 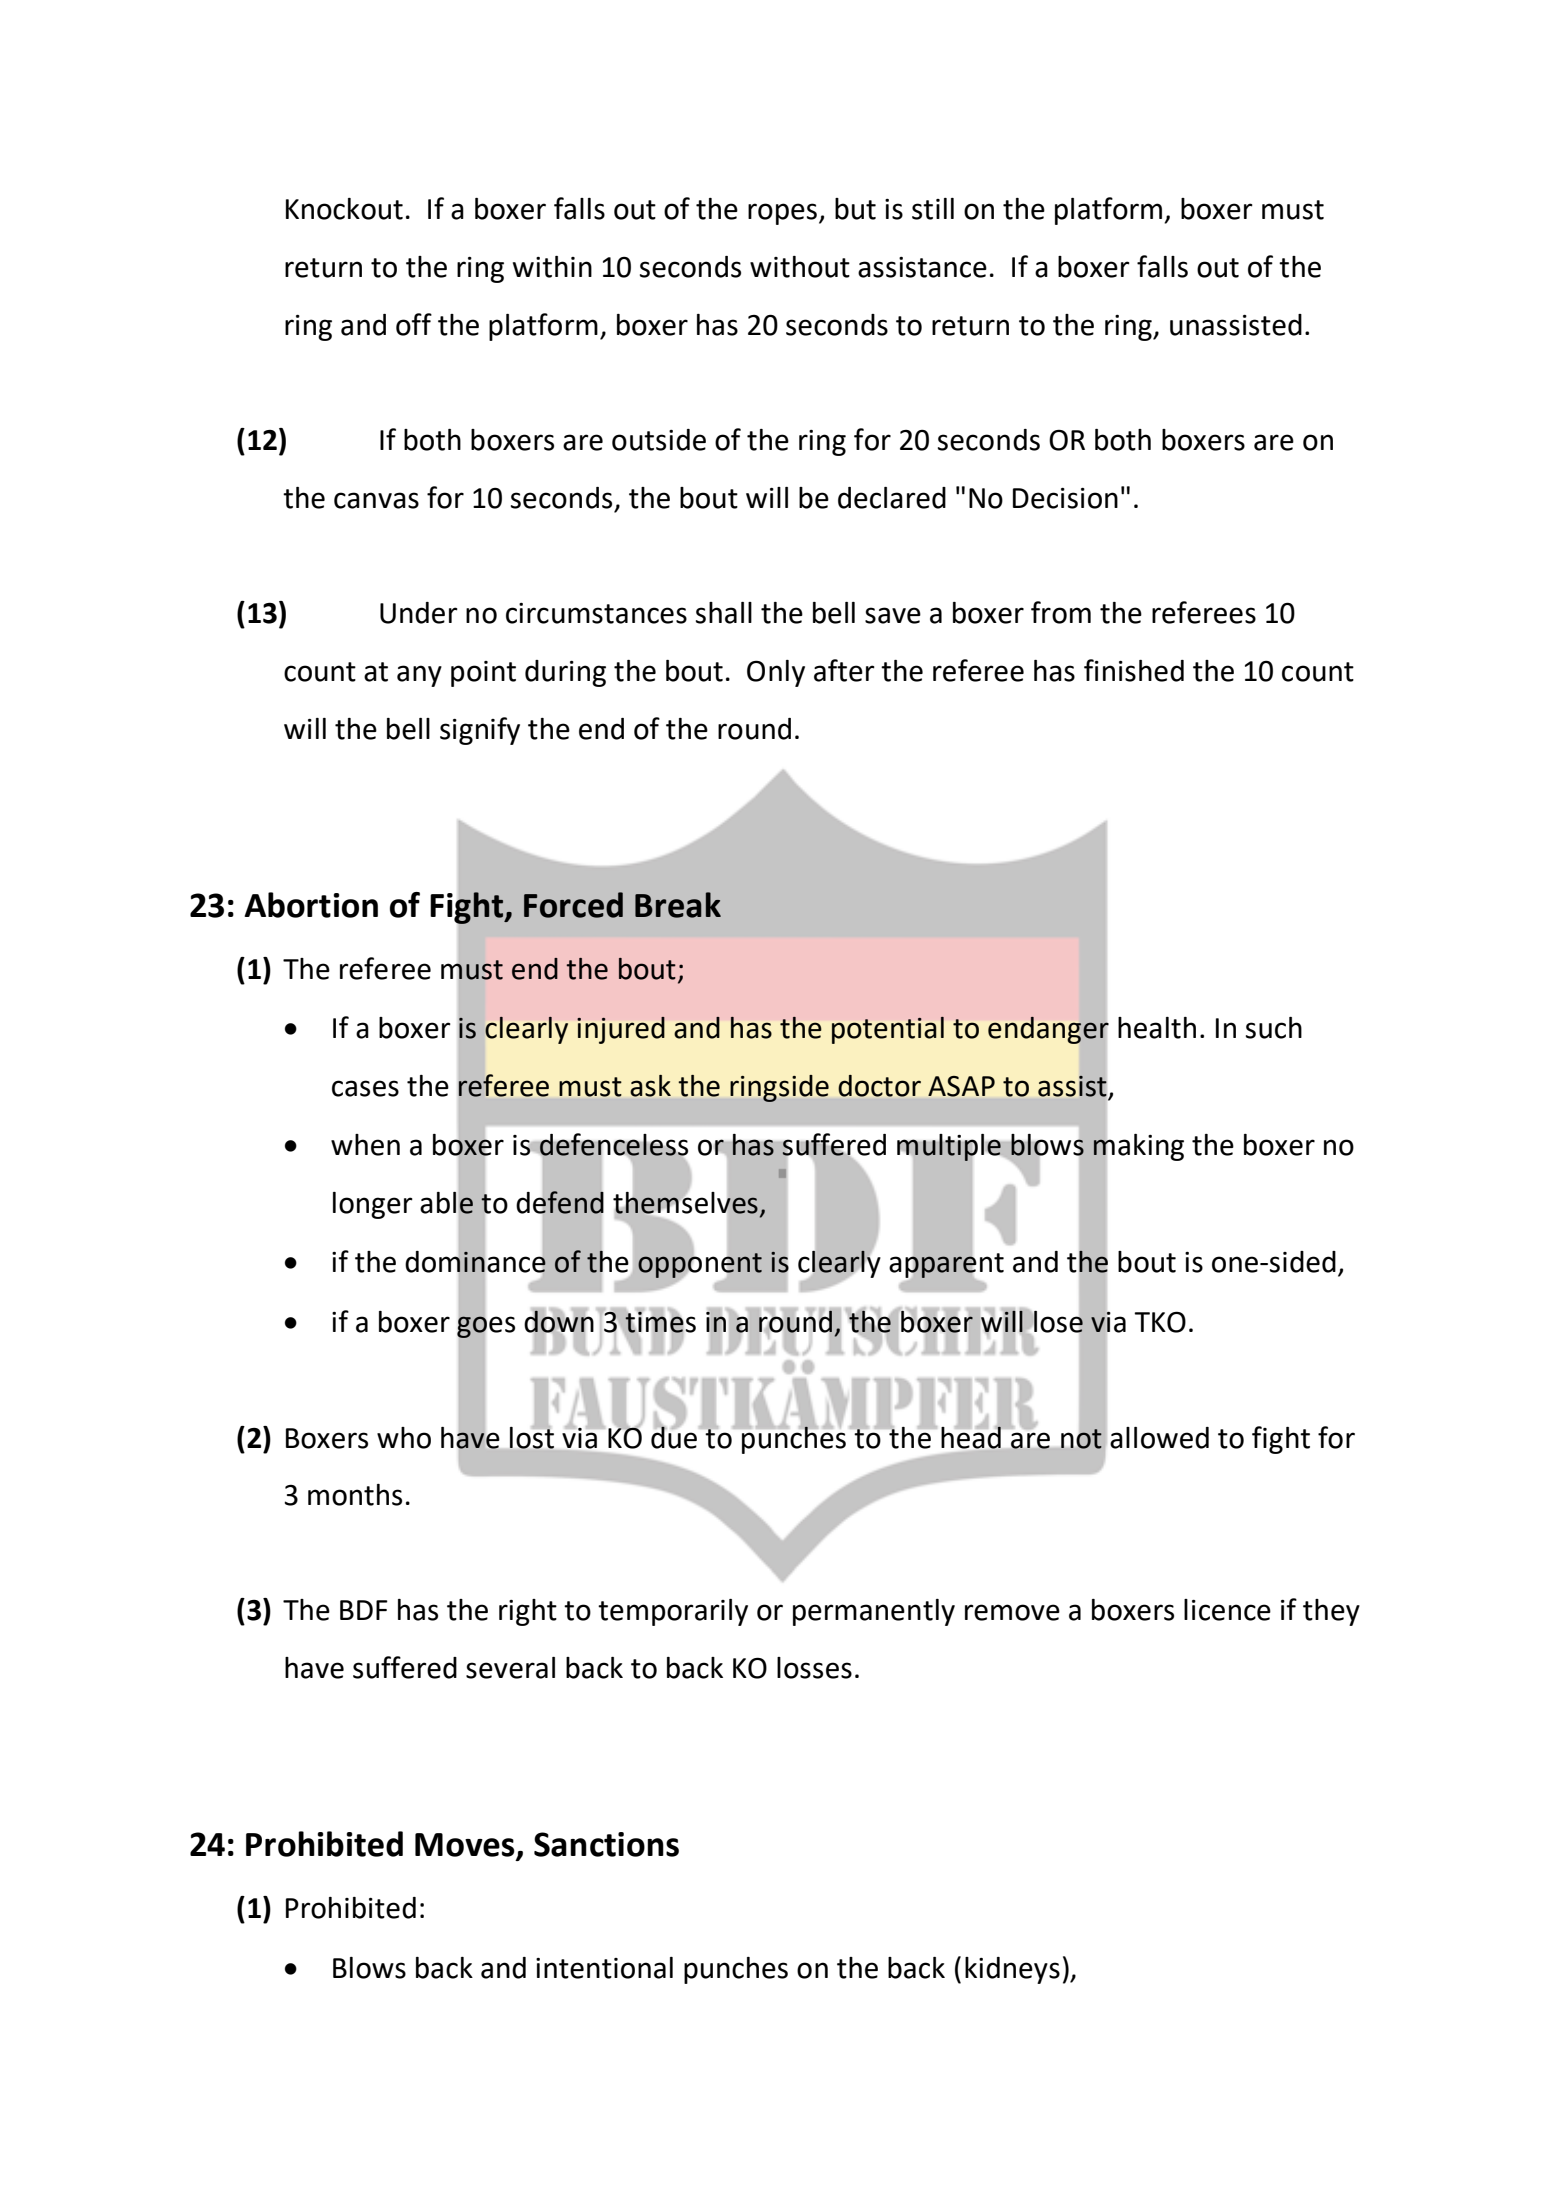 I want to click on Moves, so click(x=466, y=1846).
